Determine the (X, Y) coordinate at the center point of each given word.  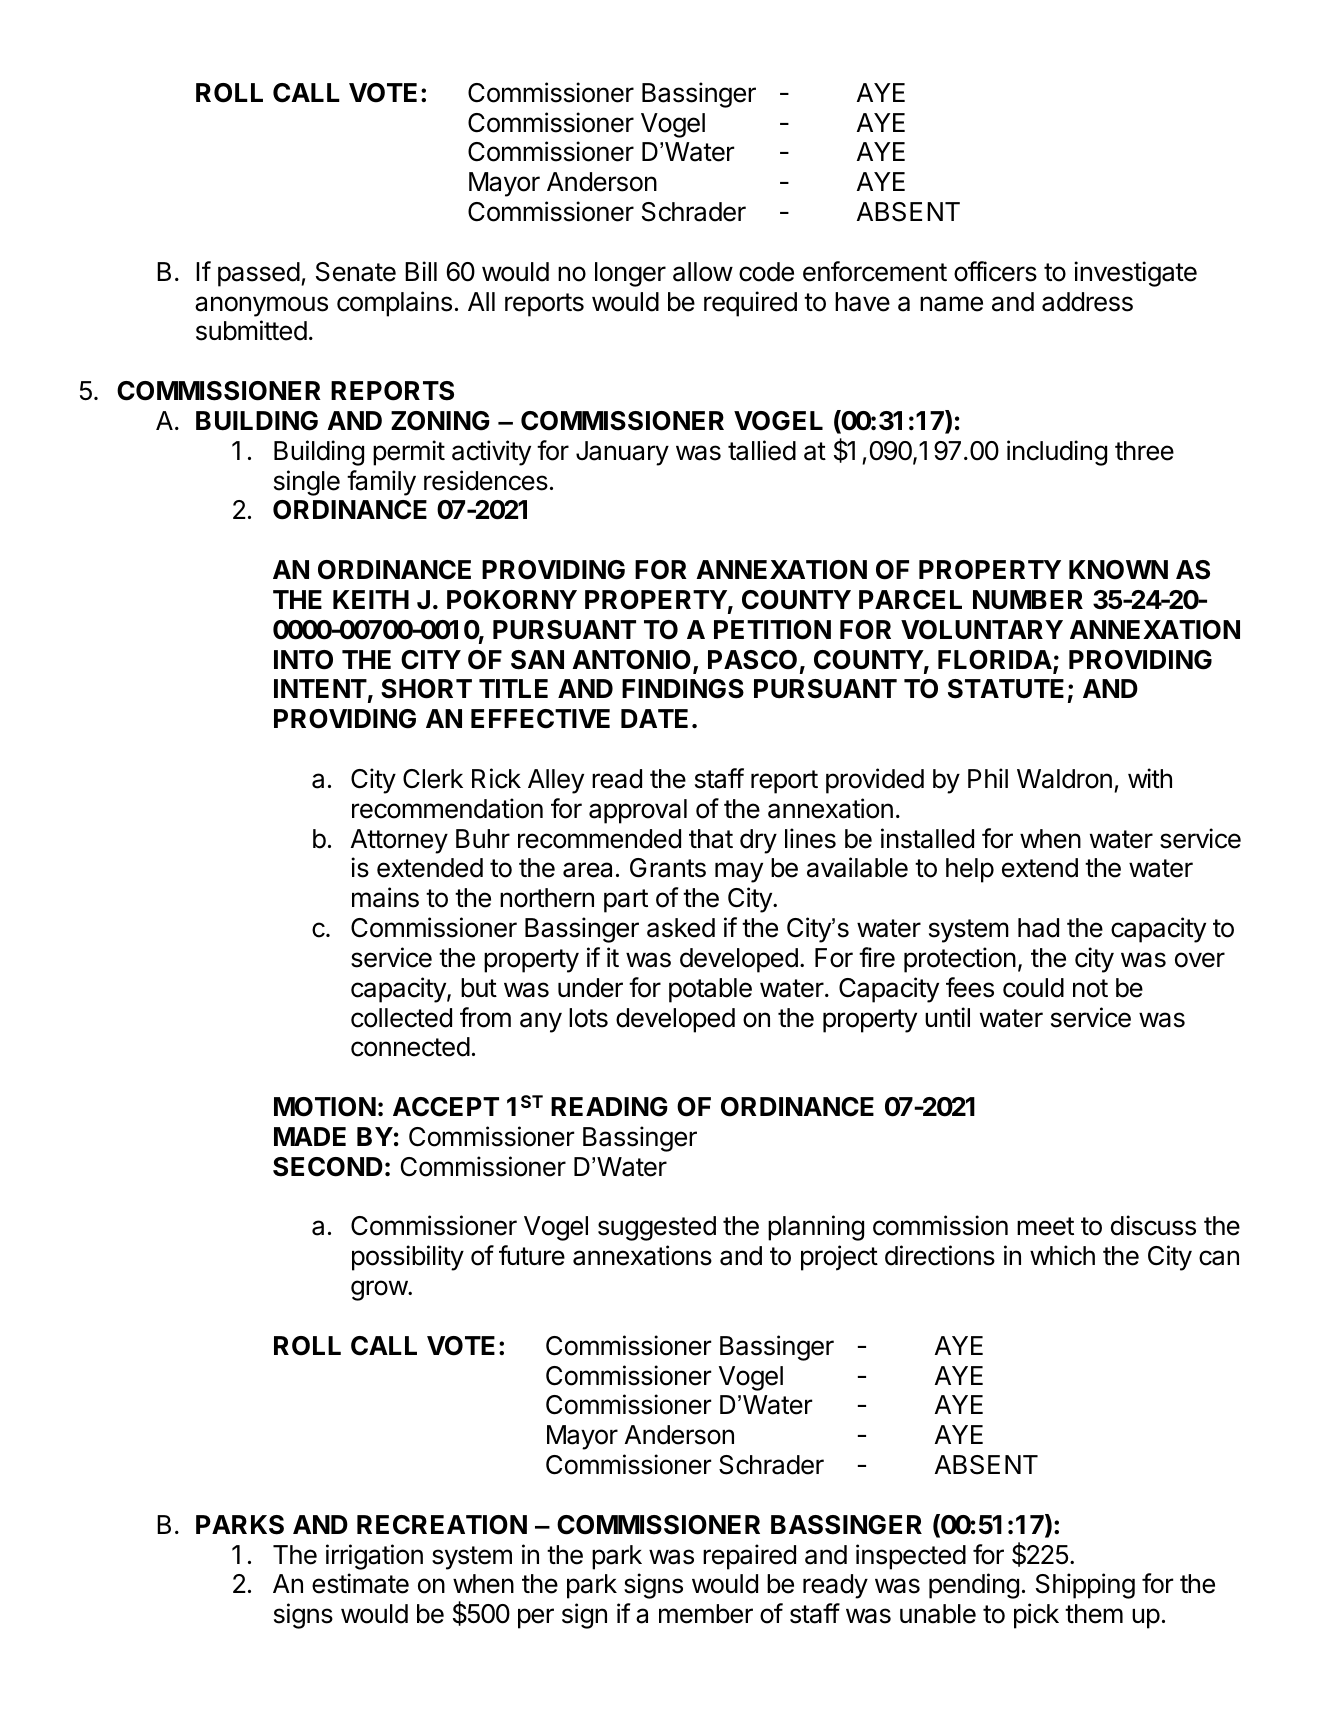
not (1090, 988)
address (1087, 302)
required (750, 304)
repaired (749, 1557)
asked (681, 928)
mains (385, 897)
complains (394, 304)
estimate (360, 1583)
